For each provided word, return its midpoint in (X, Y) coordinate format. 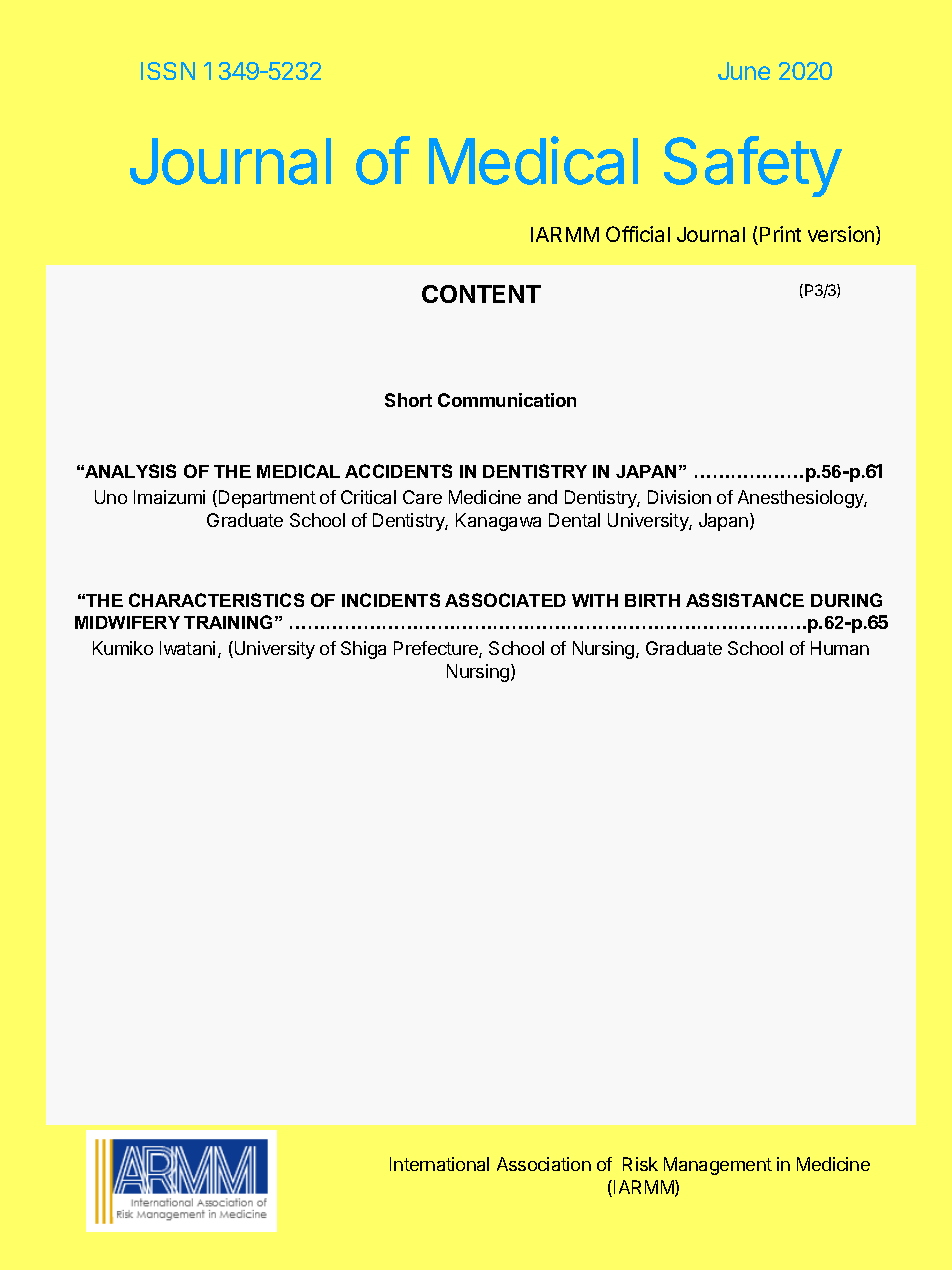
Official (638, 234)
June (744, 71)
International (439, 1164)
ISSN (168, 71)
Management (718, 1166)
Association (544, 1164)
